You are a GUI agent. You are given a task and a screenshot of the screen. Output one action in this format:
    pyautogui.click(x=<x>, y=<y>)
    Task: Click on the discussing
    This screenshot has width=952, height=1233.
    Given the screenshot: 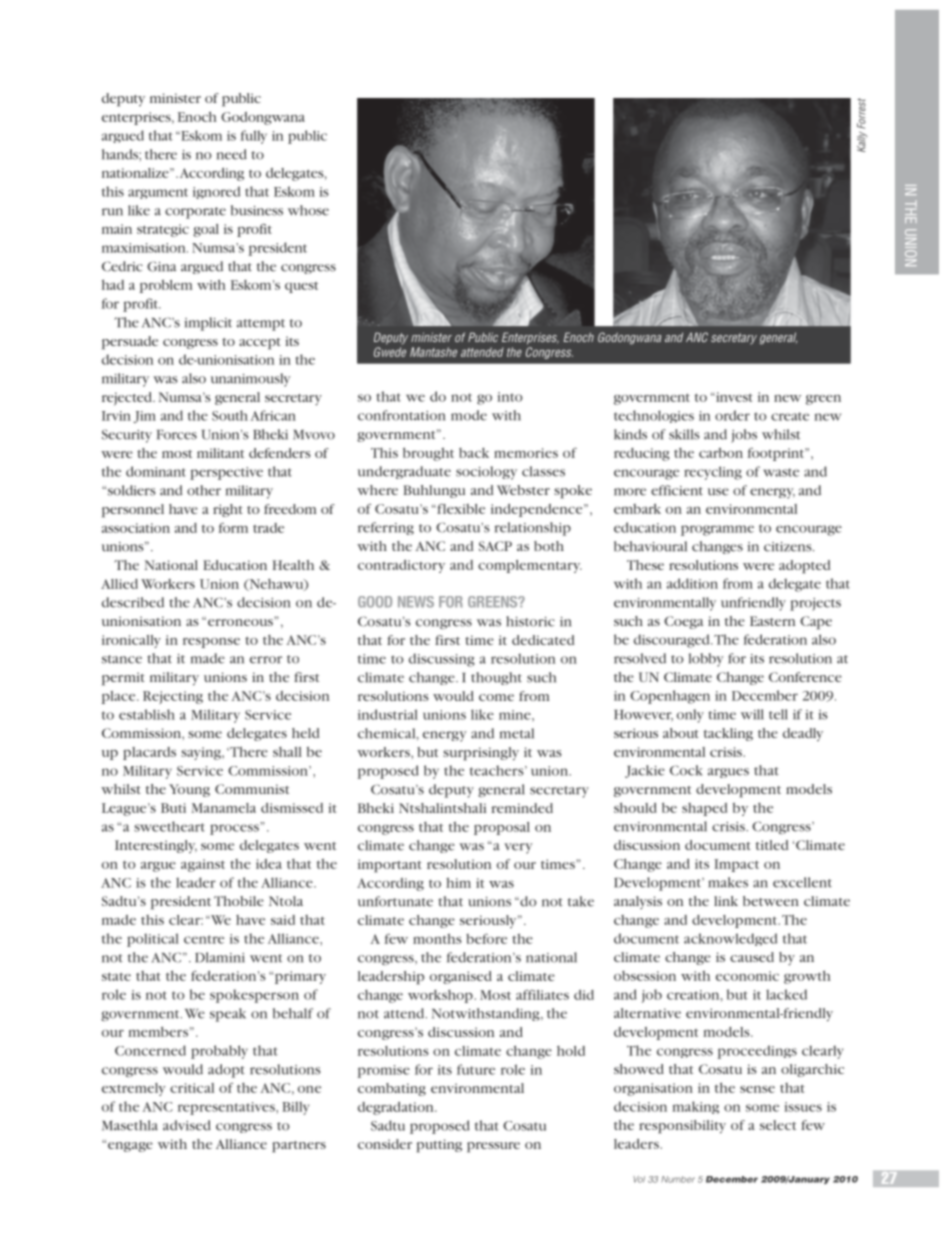 What is the action you would take?
    pyautogui.click(x=442, y=660)
